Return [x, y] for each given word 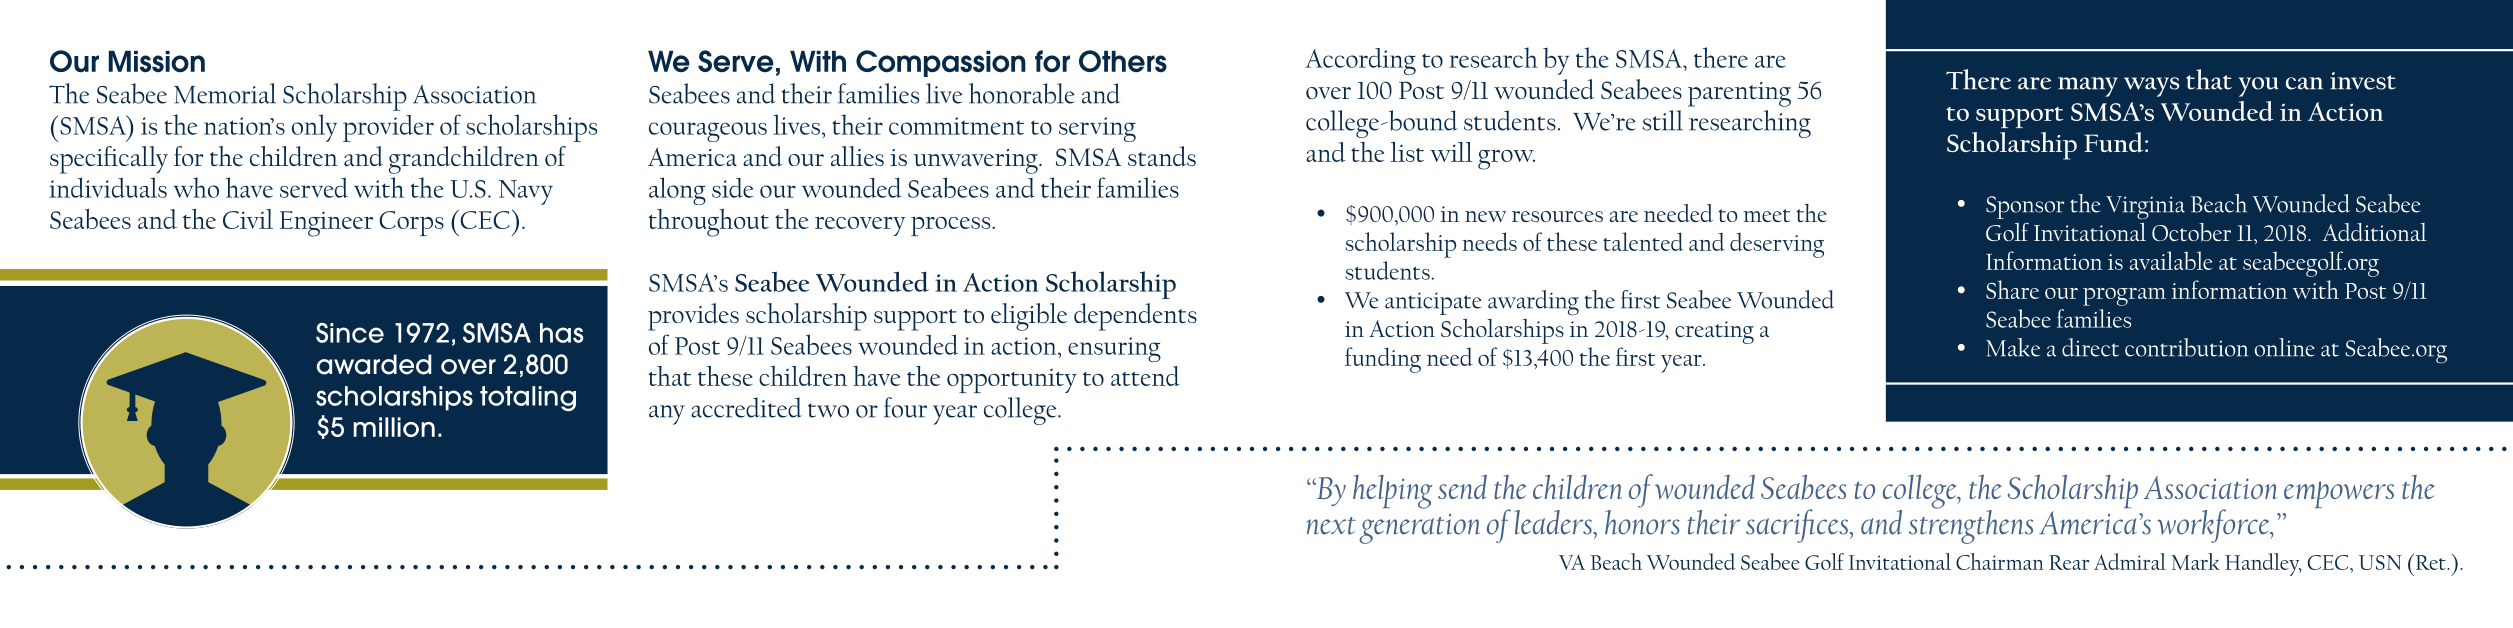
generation [1419, 529]
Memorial [225, 93]
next [1331, 526]
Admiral [2130, 561]
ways [2151, 87]
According [1361, 61]
